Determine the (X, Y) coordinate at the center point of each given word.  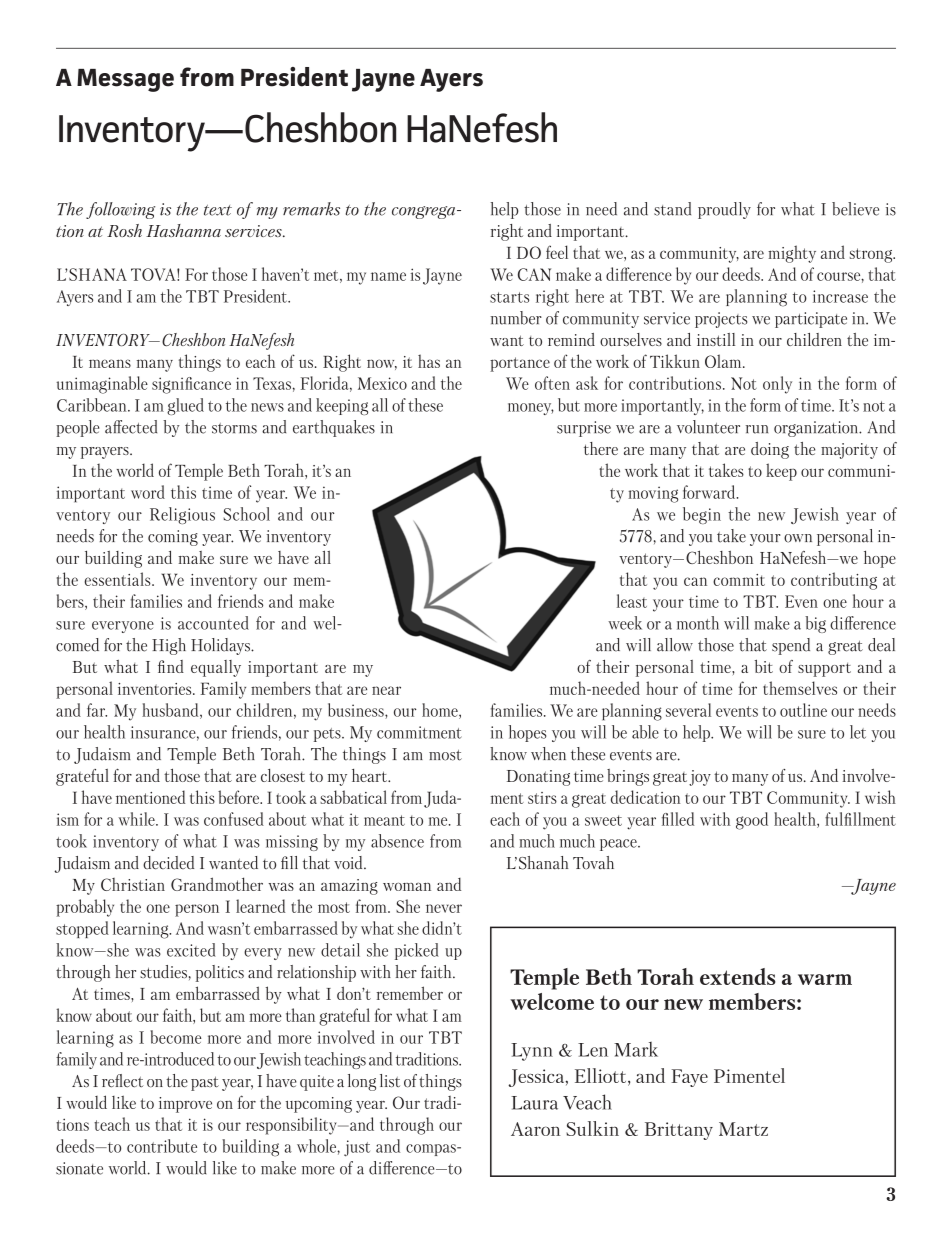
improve (185, 1105)
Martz (743, 1129)
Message (125, 80)
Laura (534, 1103)
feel (557, 252)
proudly (724, 210)
